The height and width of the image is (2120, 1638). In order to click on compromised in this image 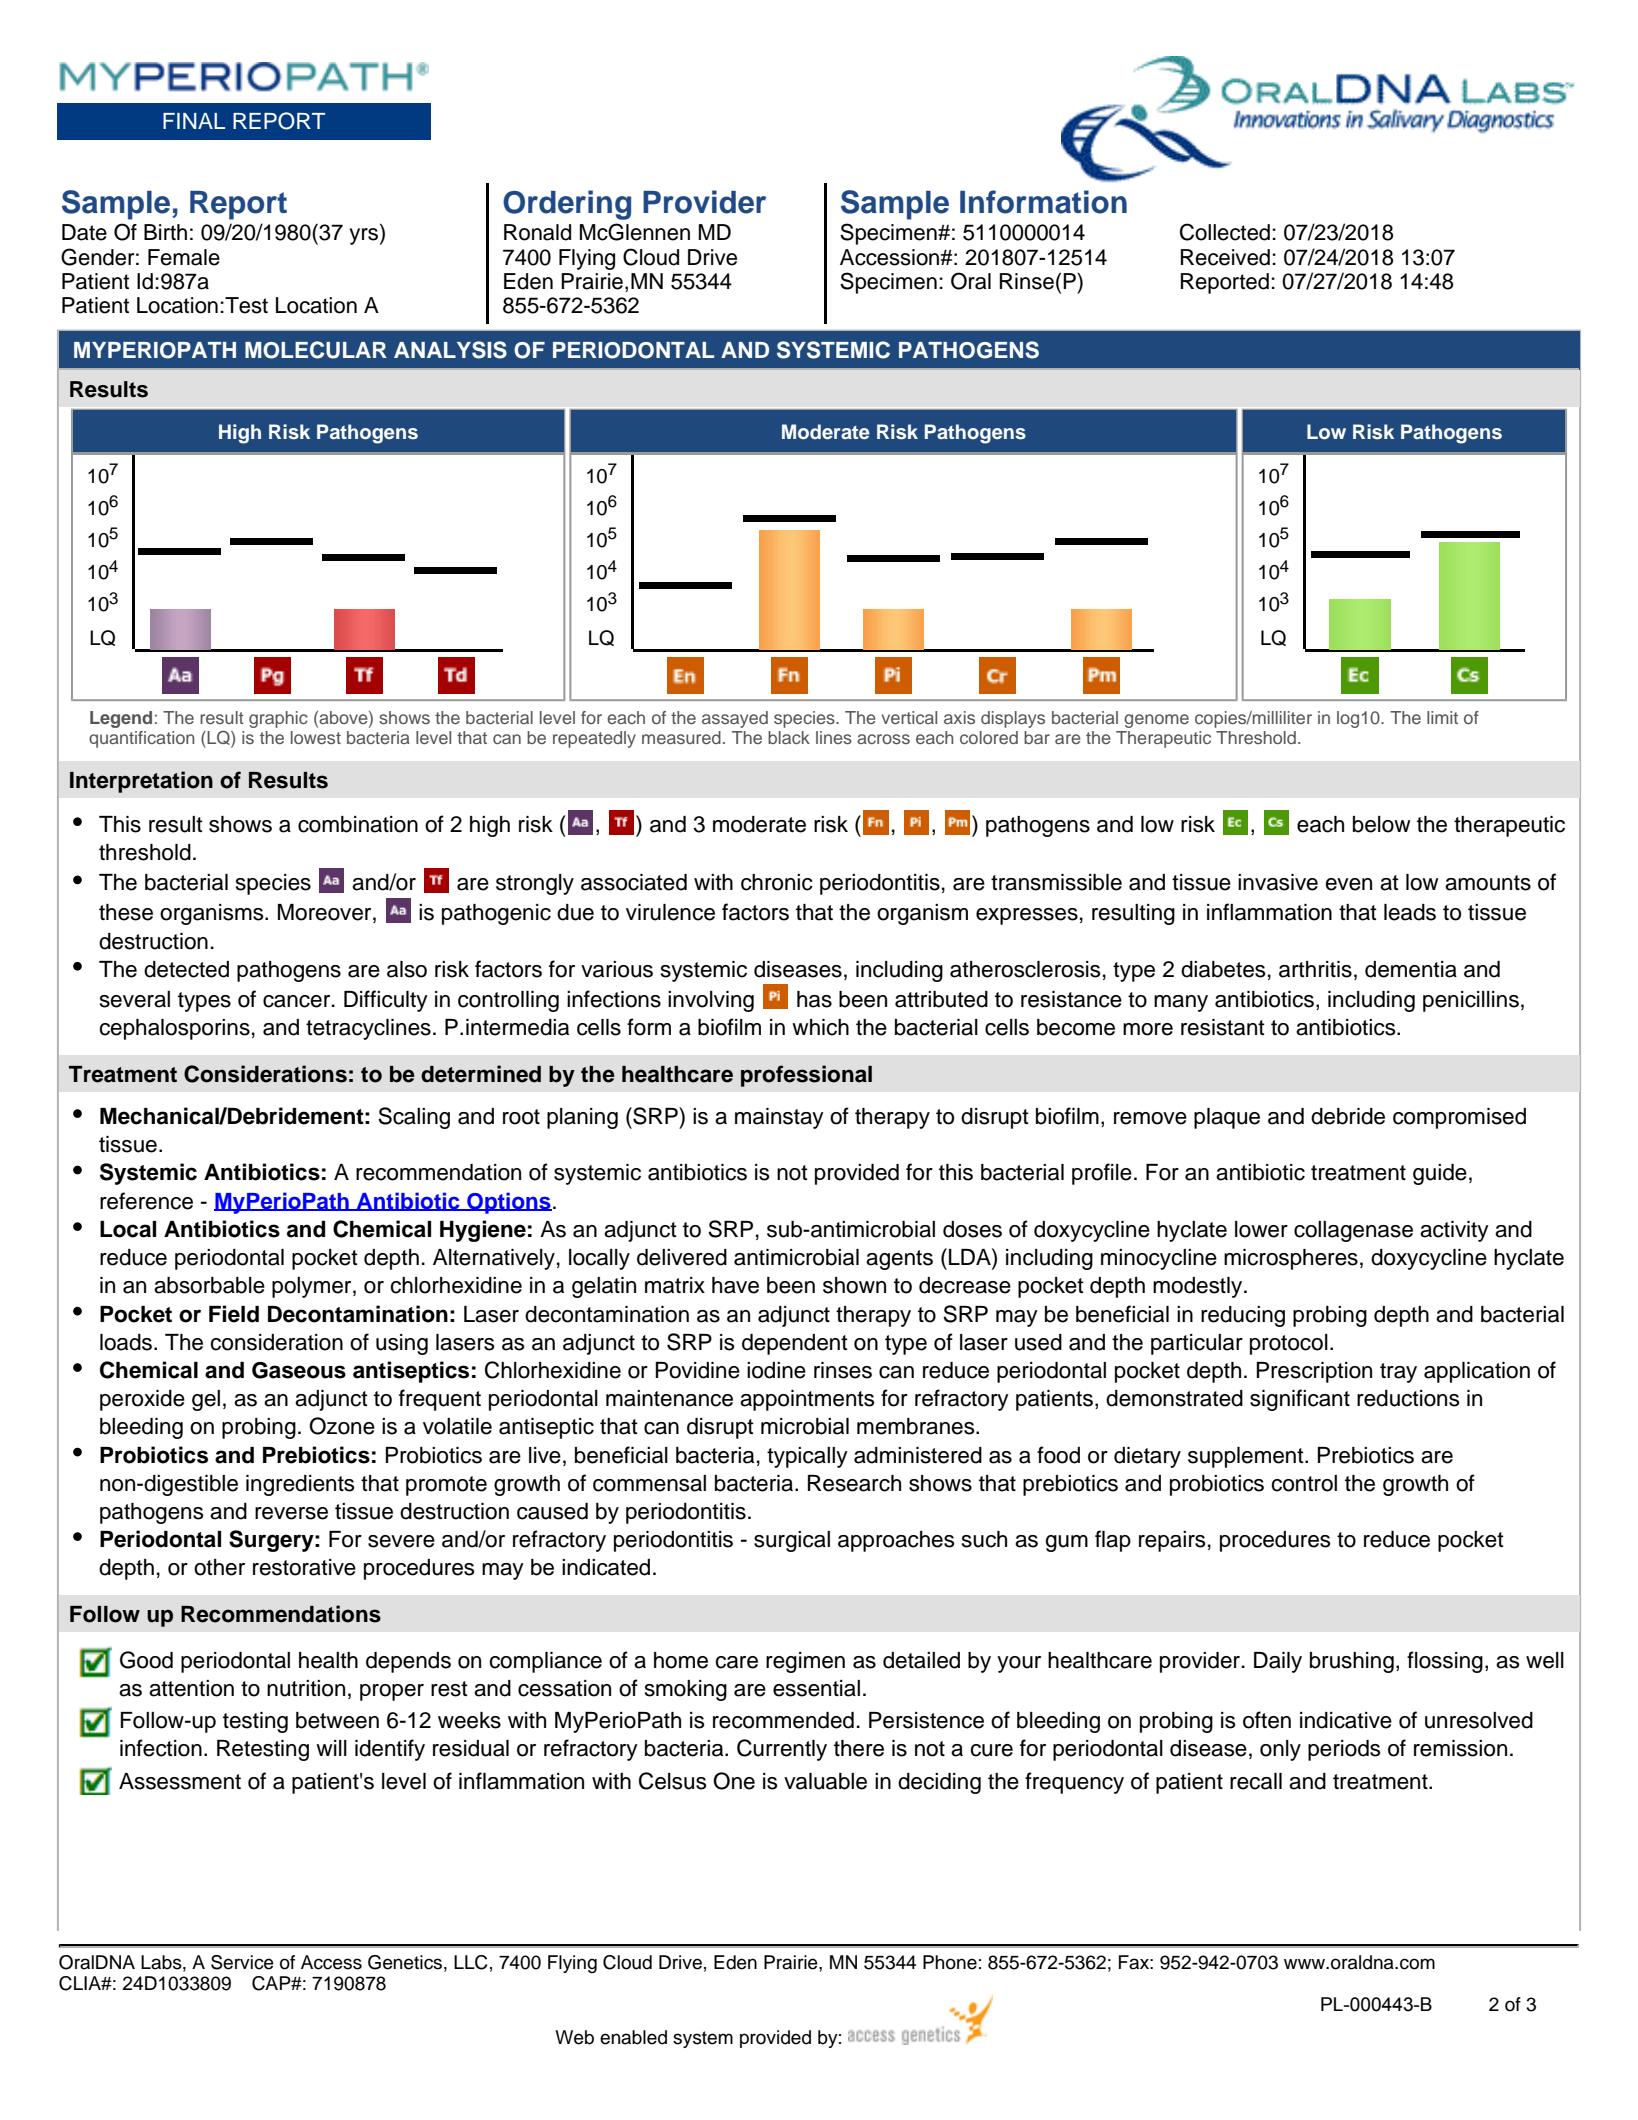, I will do `click(1459, 1118)`.
